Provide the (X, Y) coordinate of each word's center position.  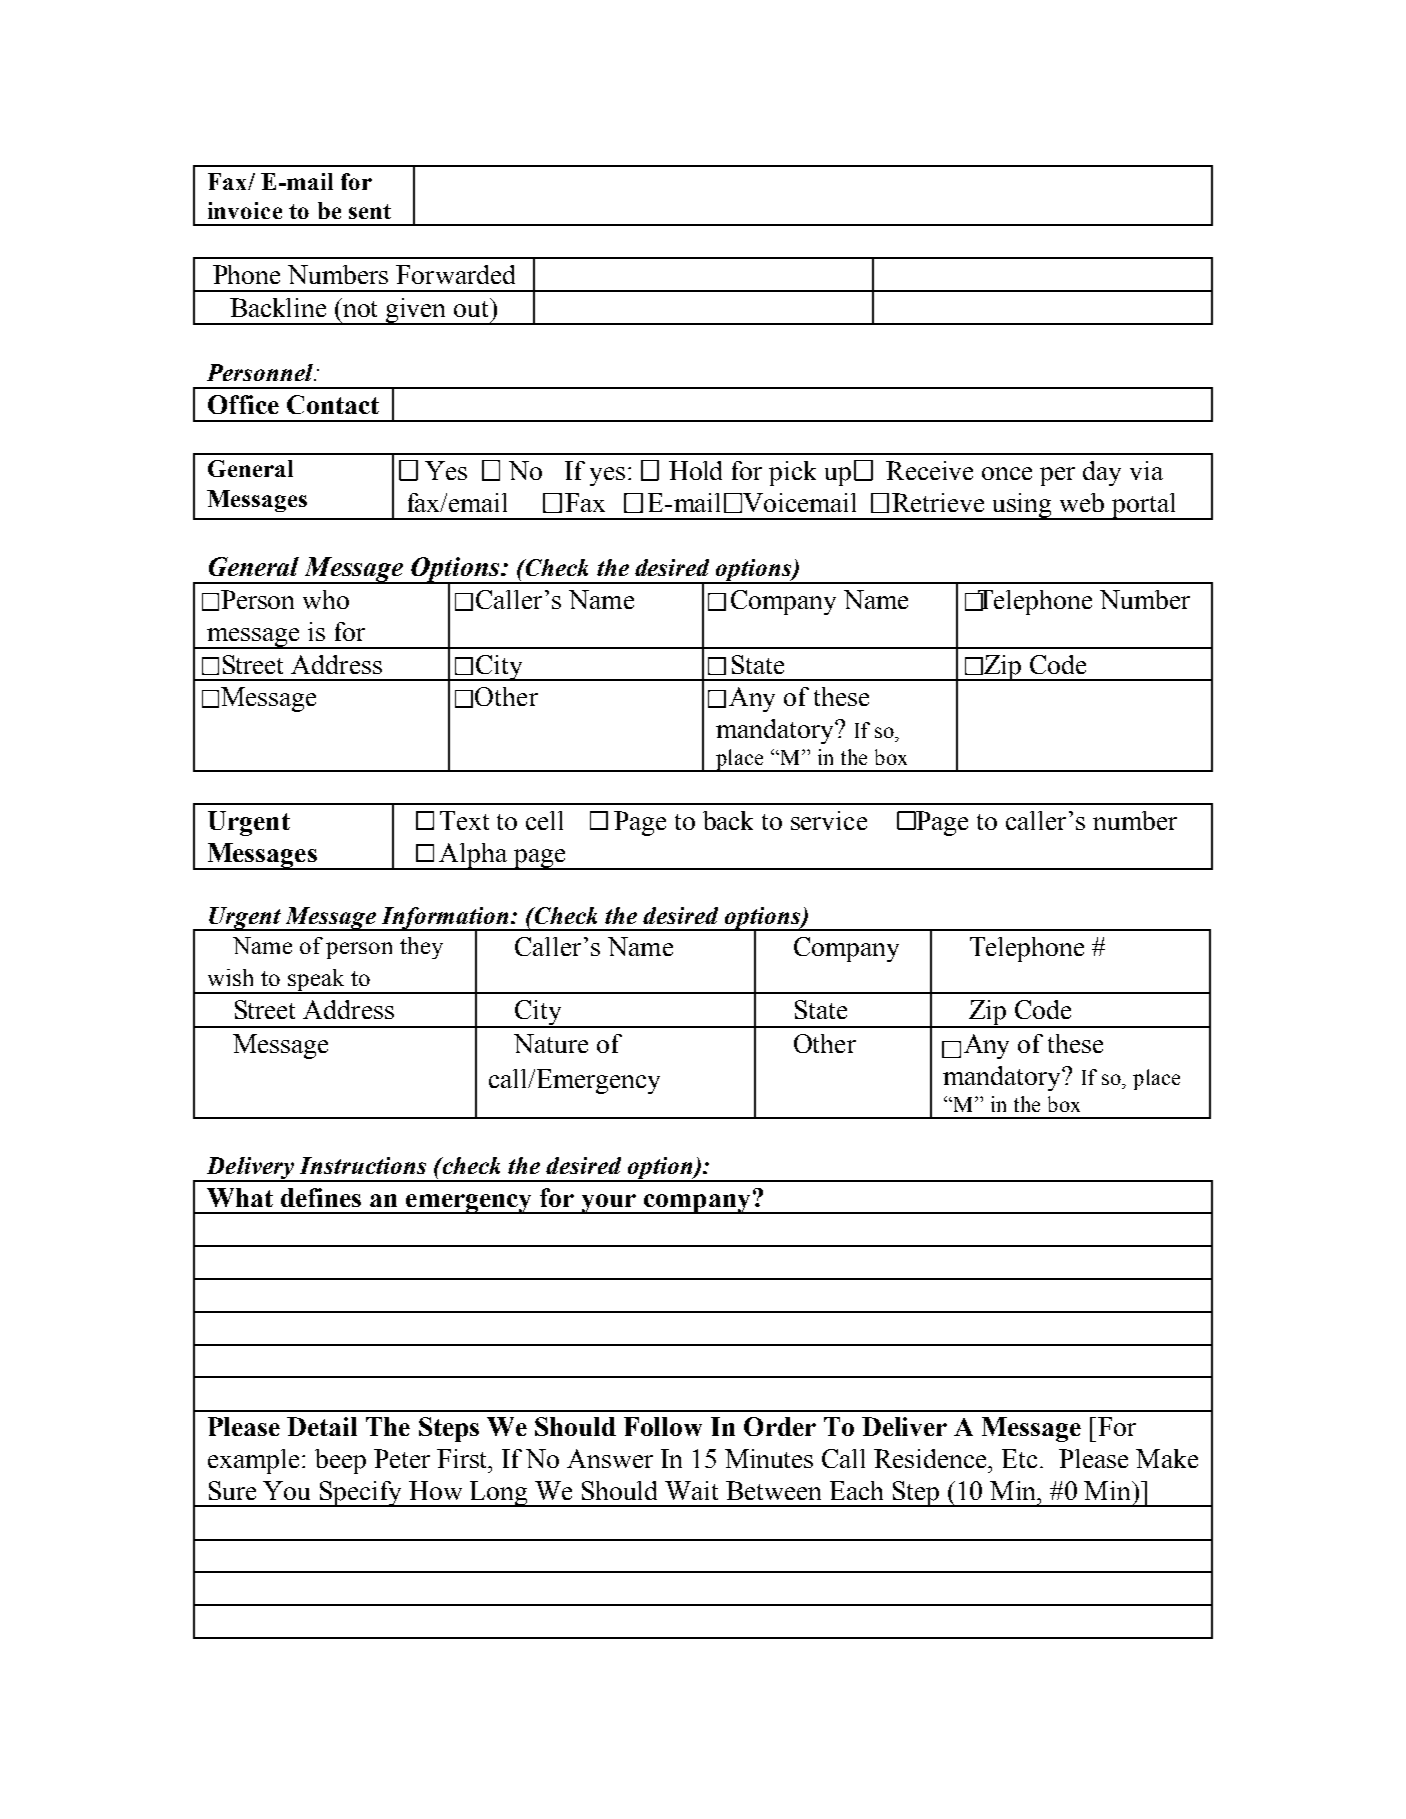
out (473, 307)
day (1102, 473)
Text (464, 820)
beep (340, 1461)
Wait (691, 1490)
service (829, 820)
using (1022, 506)
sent (370, 211)
